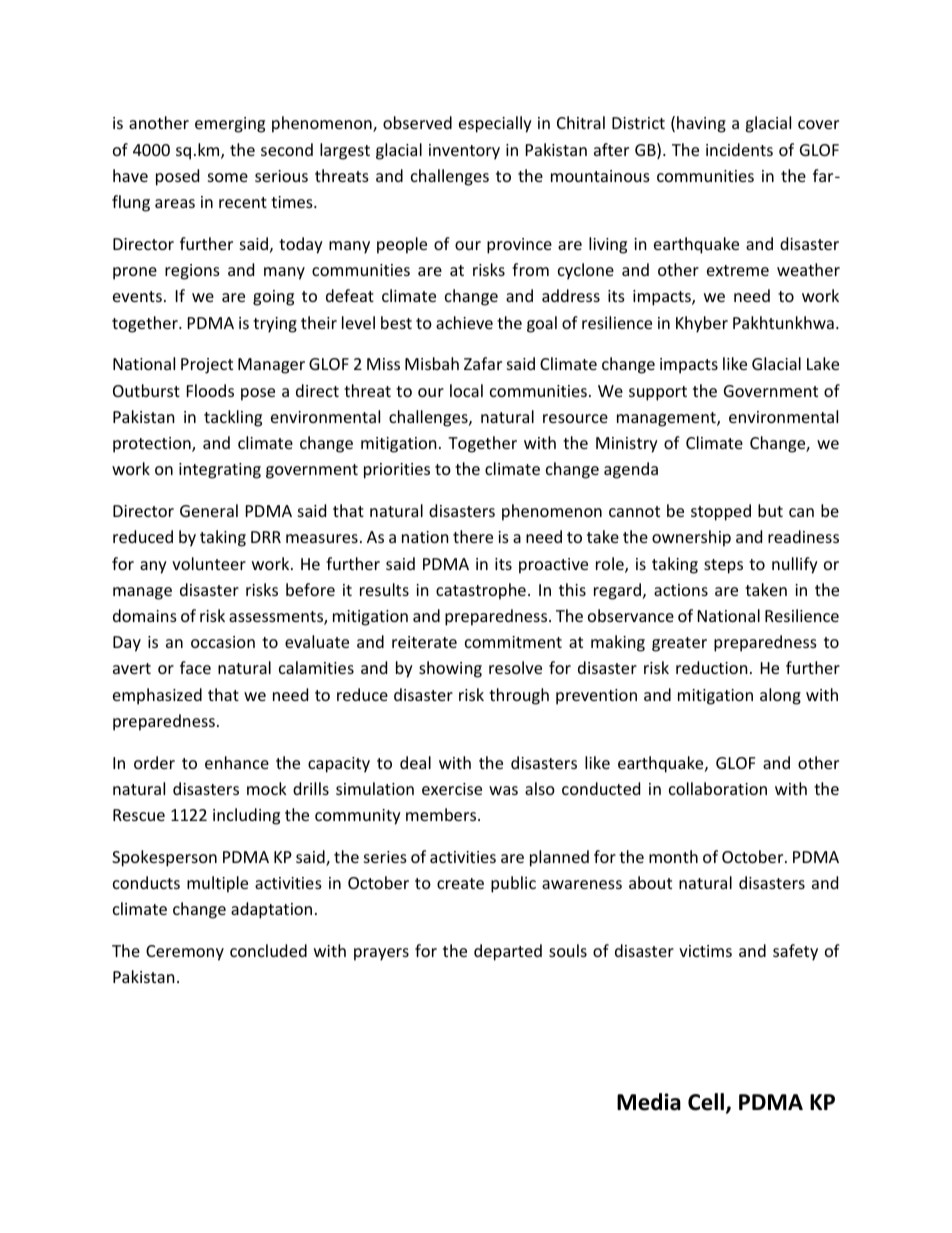 This screenshot has height=1233, width=952. I want to click on enhance, so click(237, 762).
